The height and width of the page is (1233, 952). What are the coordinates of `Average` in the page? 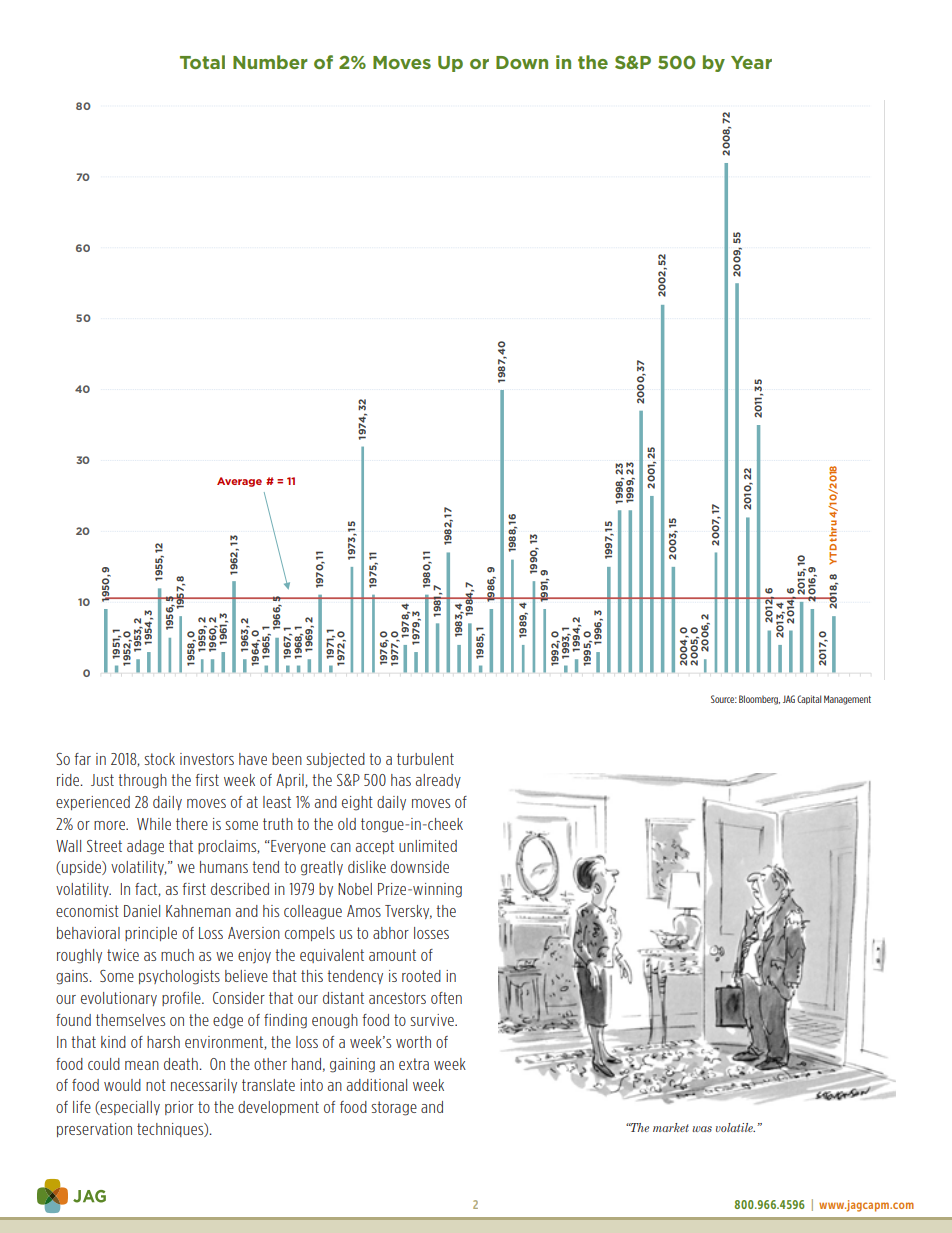 It's located at (239, 482).
